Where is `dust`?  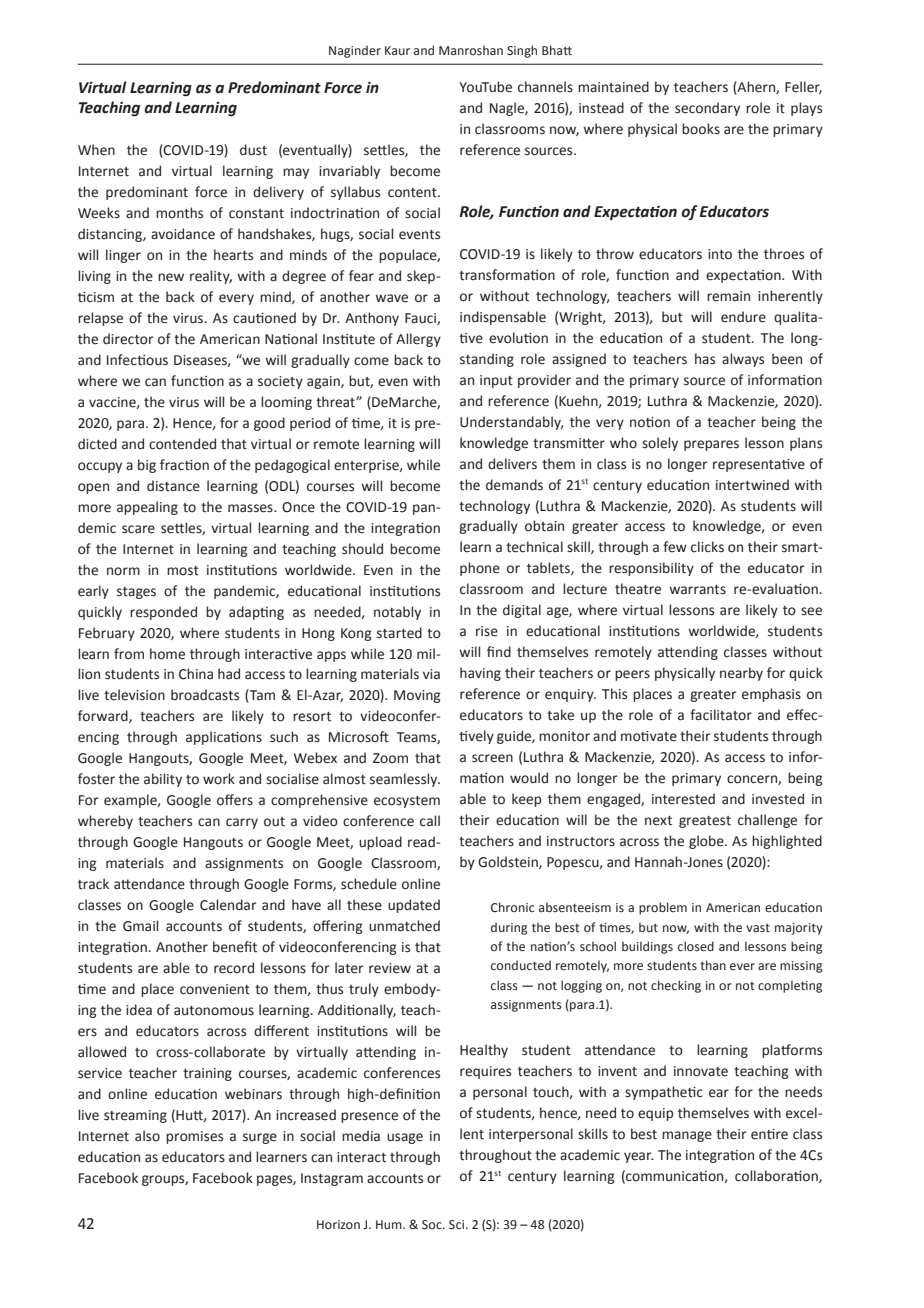 dust is located at coordinates (253, 150).
